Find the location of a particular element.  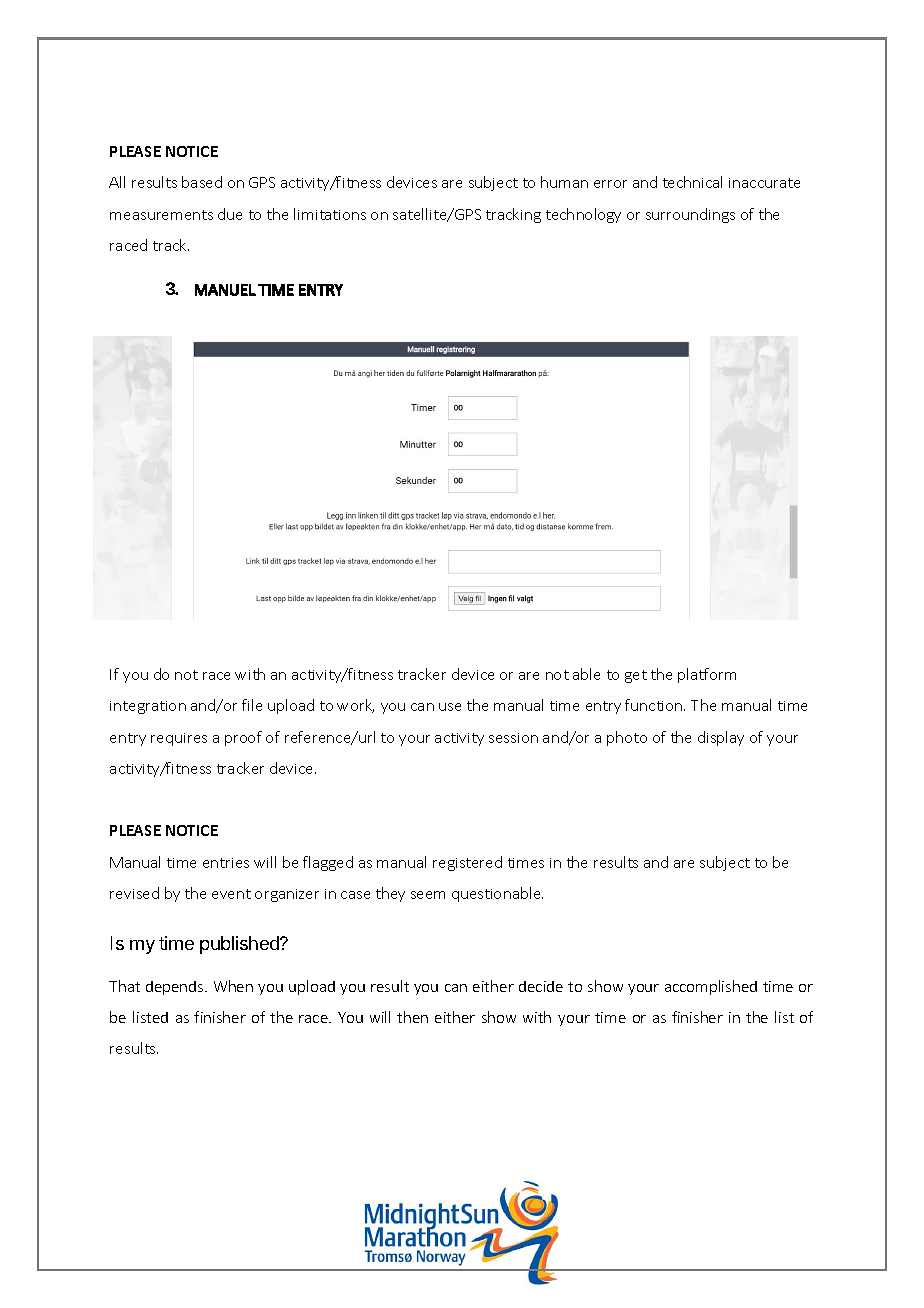

platform is located at coordinates (707, 675).
